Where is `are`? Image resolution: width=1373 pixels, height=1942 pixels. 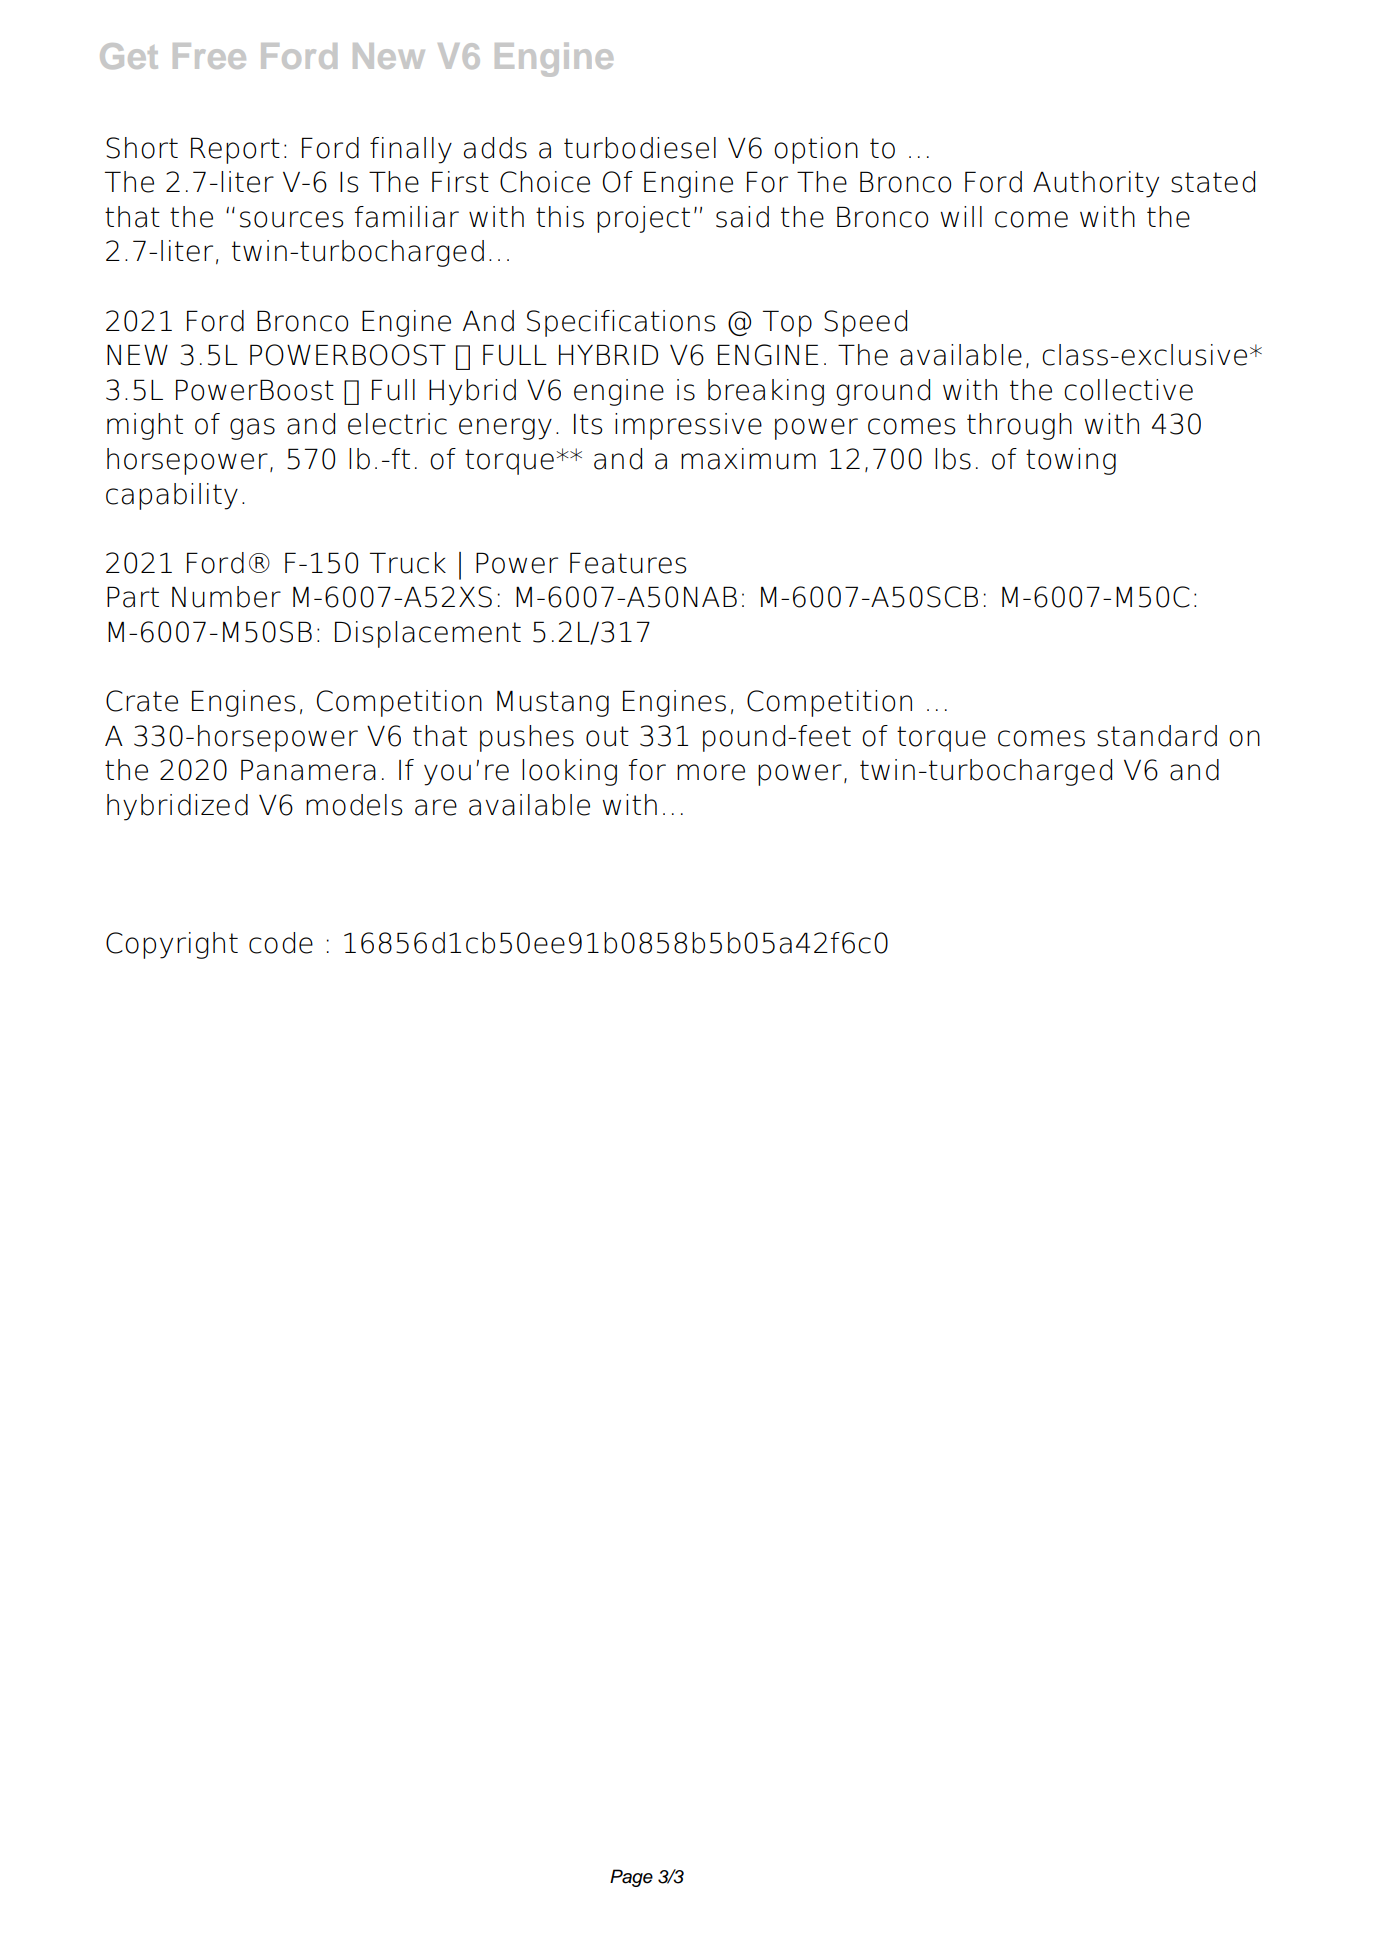 are is located at coordinates (436, 807).
